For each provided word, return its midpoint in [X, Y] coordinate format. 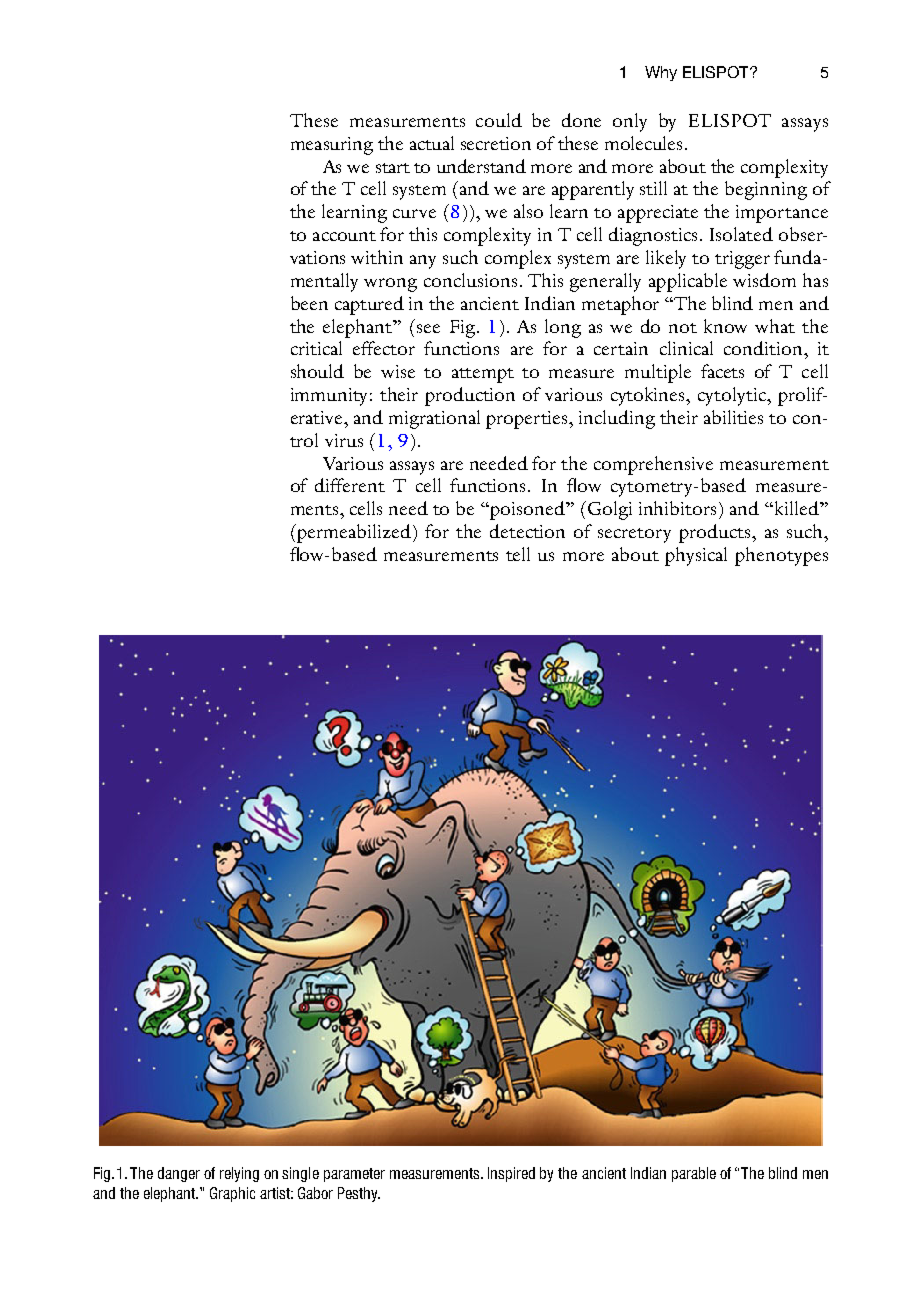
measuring [332, 146]
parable [694, 1174]
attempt [483, 375]
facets [722, 371]
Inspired [511, 1174]
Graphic [232, 1194]
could [499, 120]
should [317, 371]
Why [661, 73]
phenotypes [781, 556]
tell [518, 554]
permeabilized [354, 533]
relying [239, 1174]
